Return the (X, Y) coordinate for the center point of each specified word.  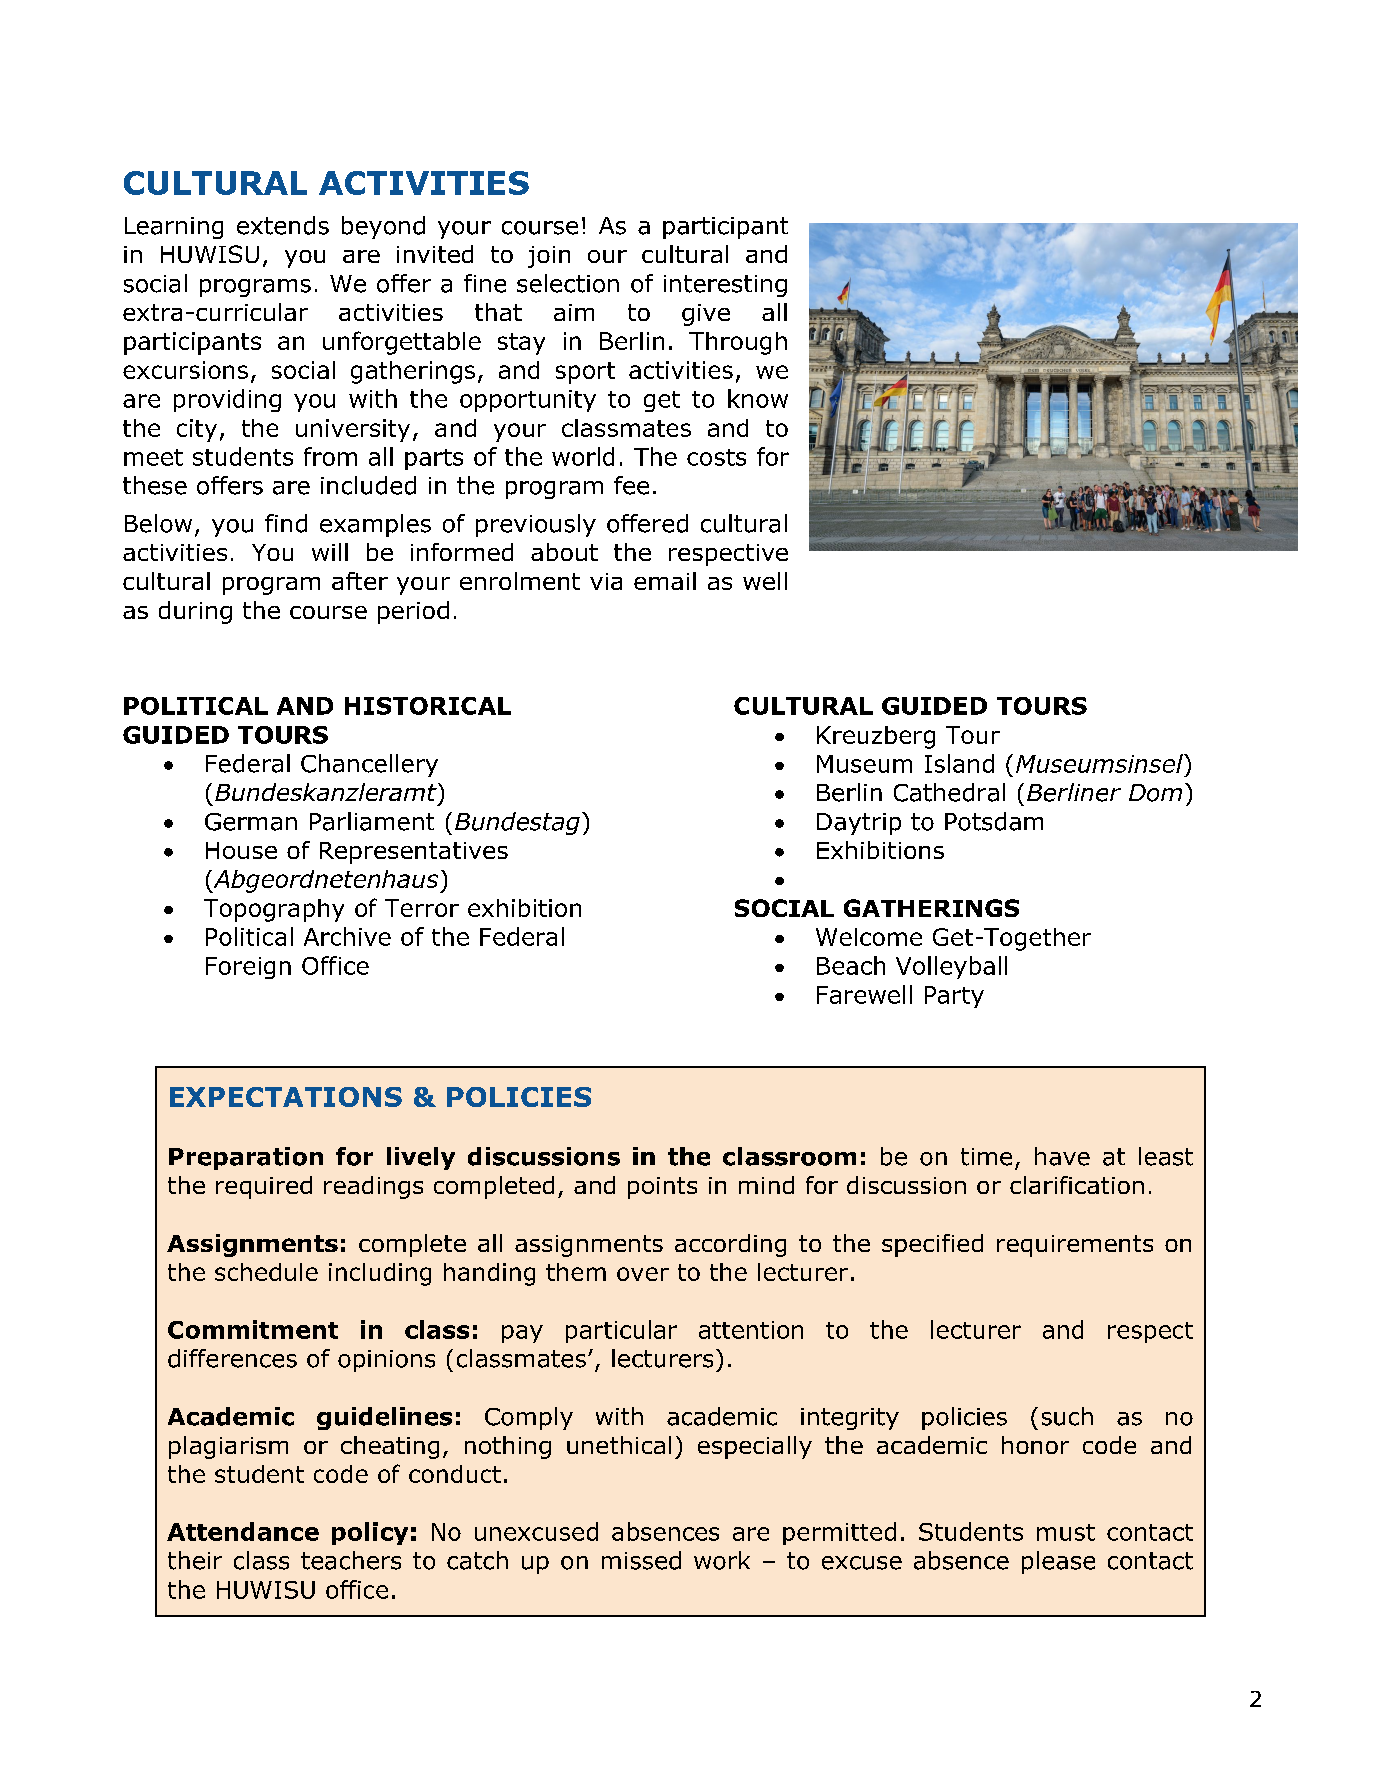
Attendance (243, 1531)
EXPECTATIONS (286, 1097)
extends (283, 225)
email (665, 581)
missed (641, 1560)
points (662, 1188)
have (1062, 1156)
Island (959, 763)
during (195, 612)
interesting (725, 286)
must (1066, 1532)
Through (738, 343)
